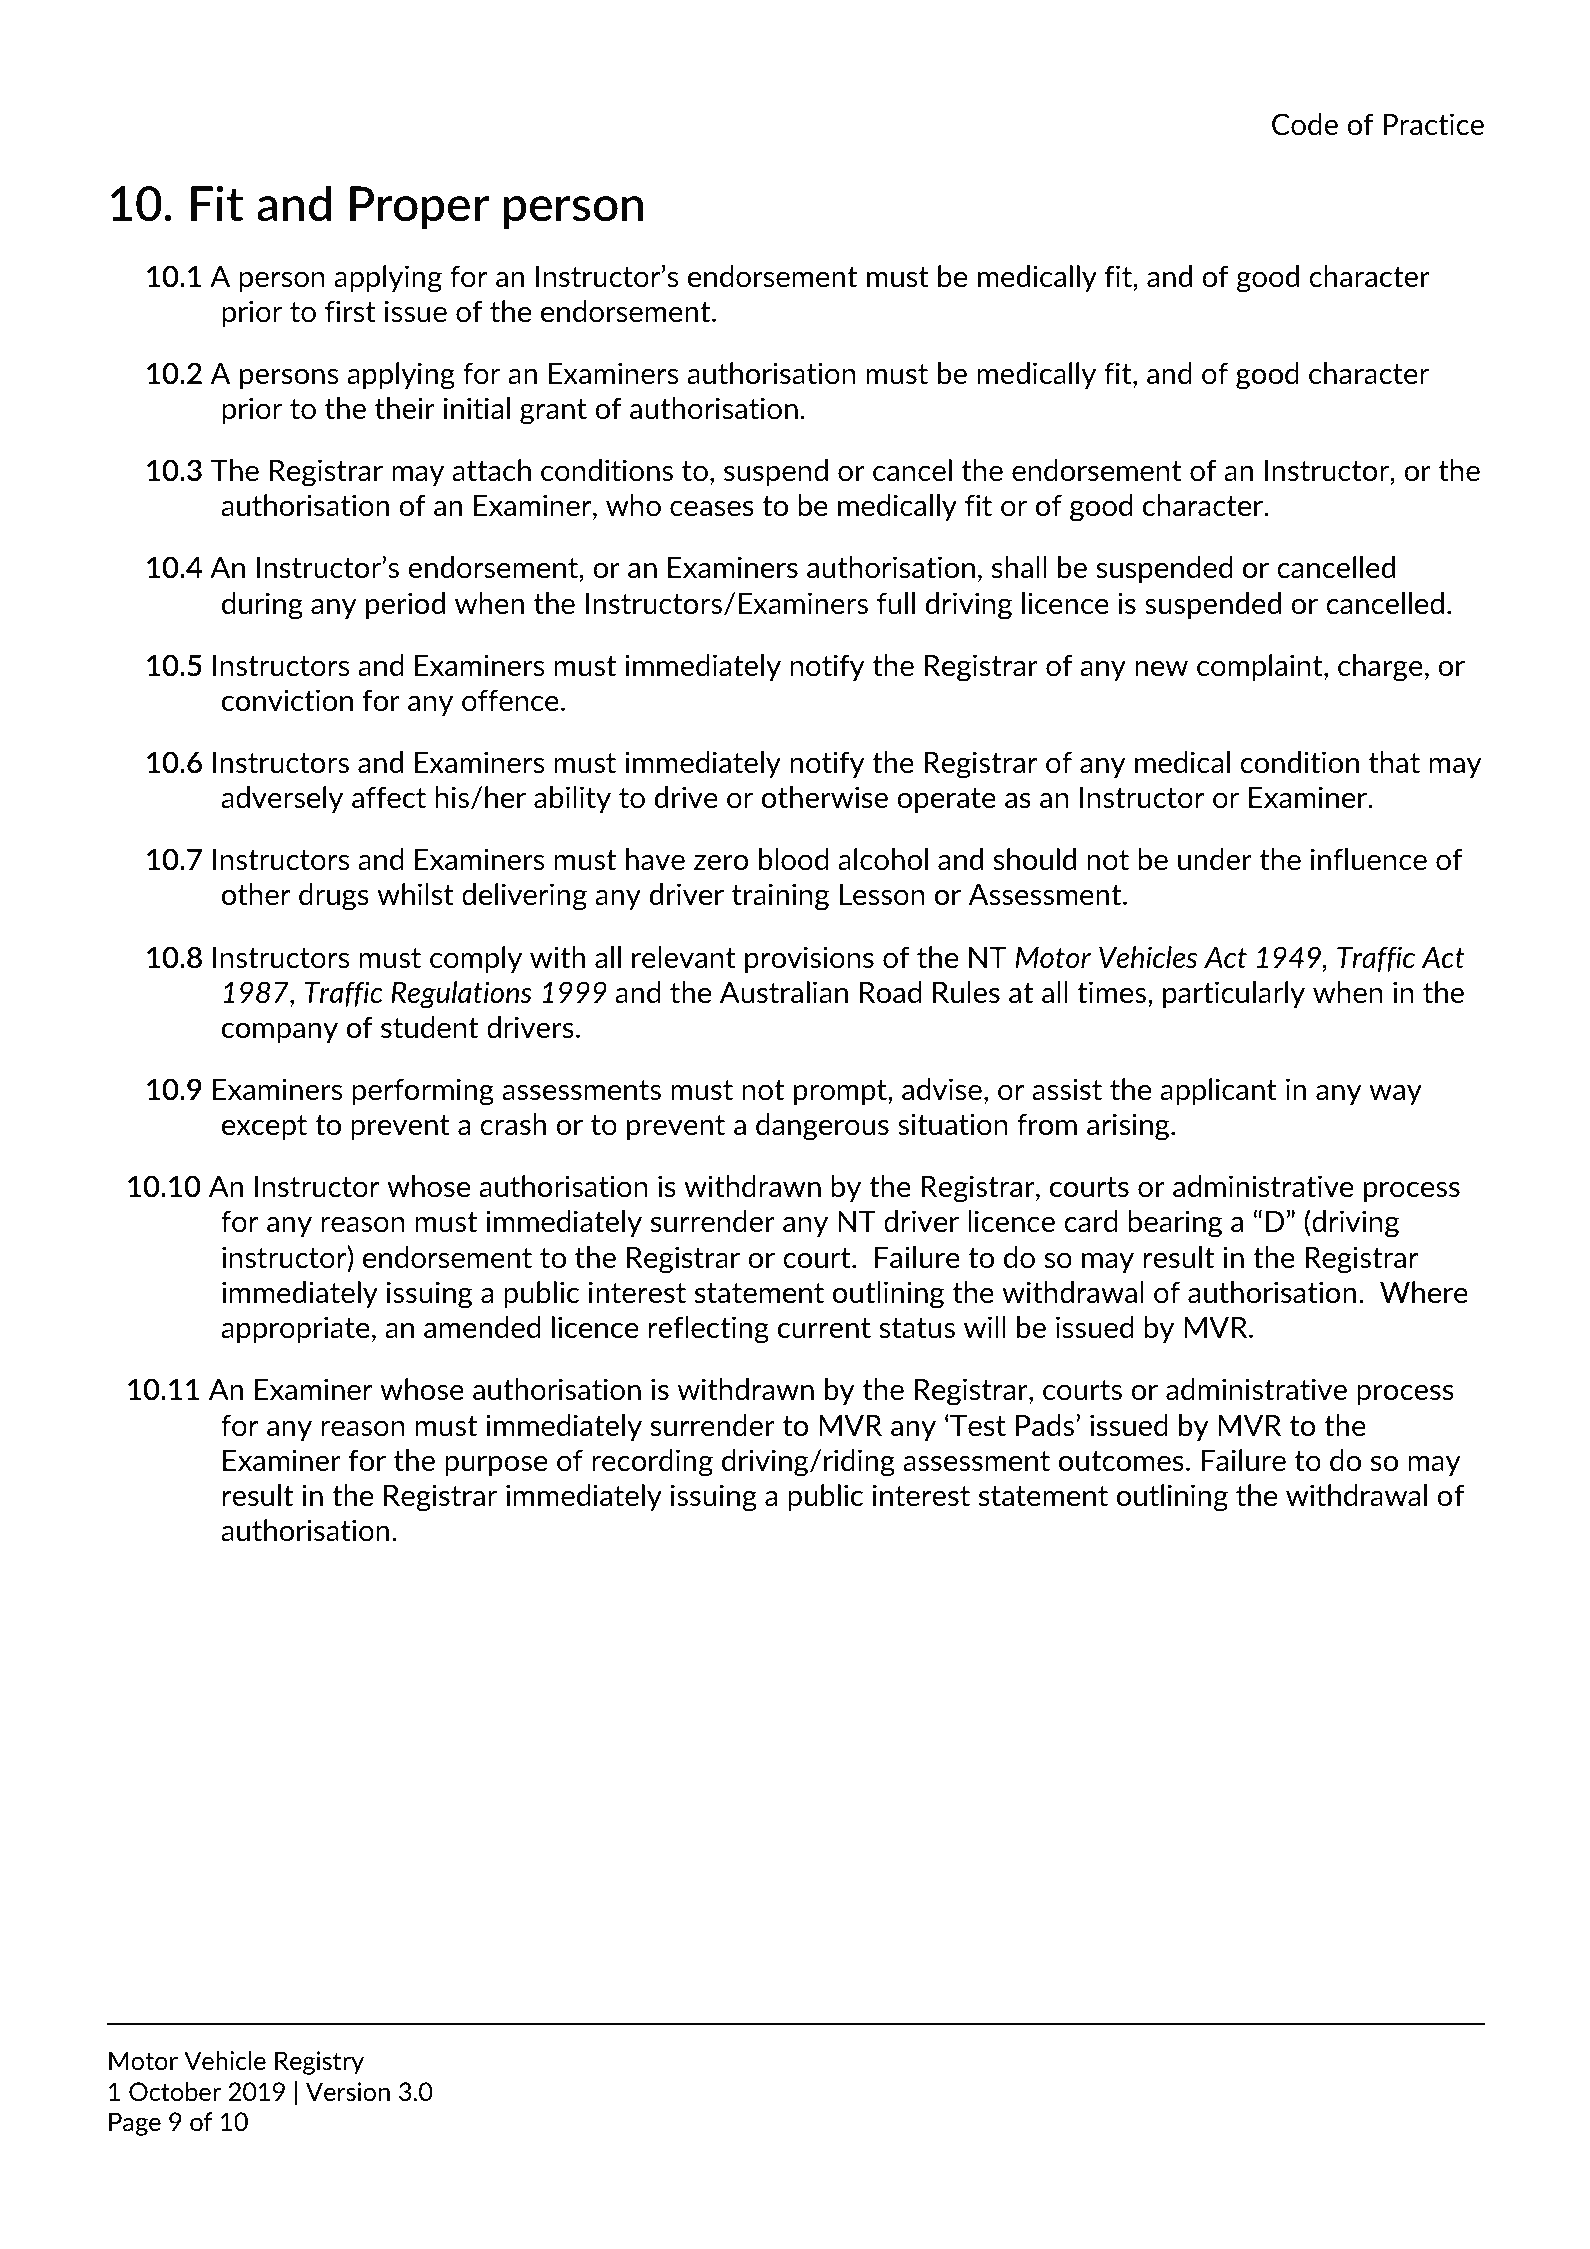 This image has width=1590, height=2249. What do you see at coordinates (793, 859) in the image?
I see `blood` at bounding box center [793, 859].
